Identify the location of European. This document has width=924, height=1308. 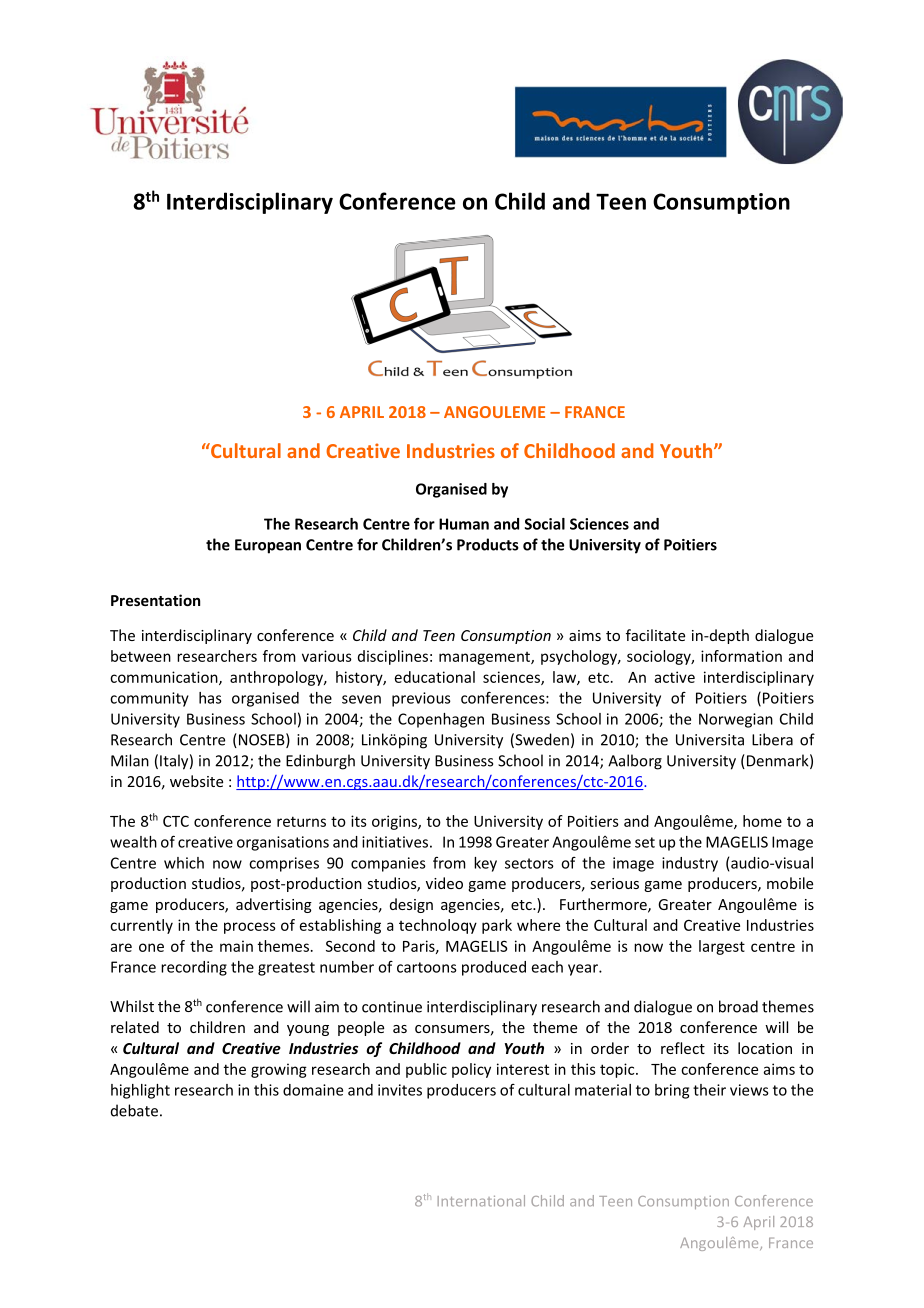
(268, 546).
